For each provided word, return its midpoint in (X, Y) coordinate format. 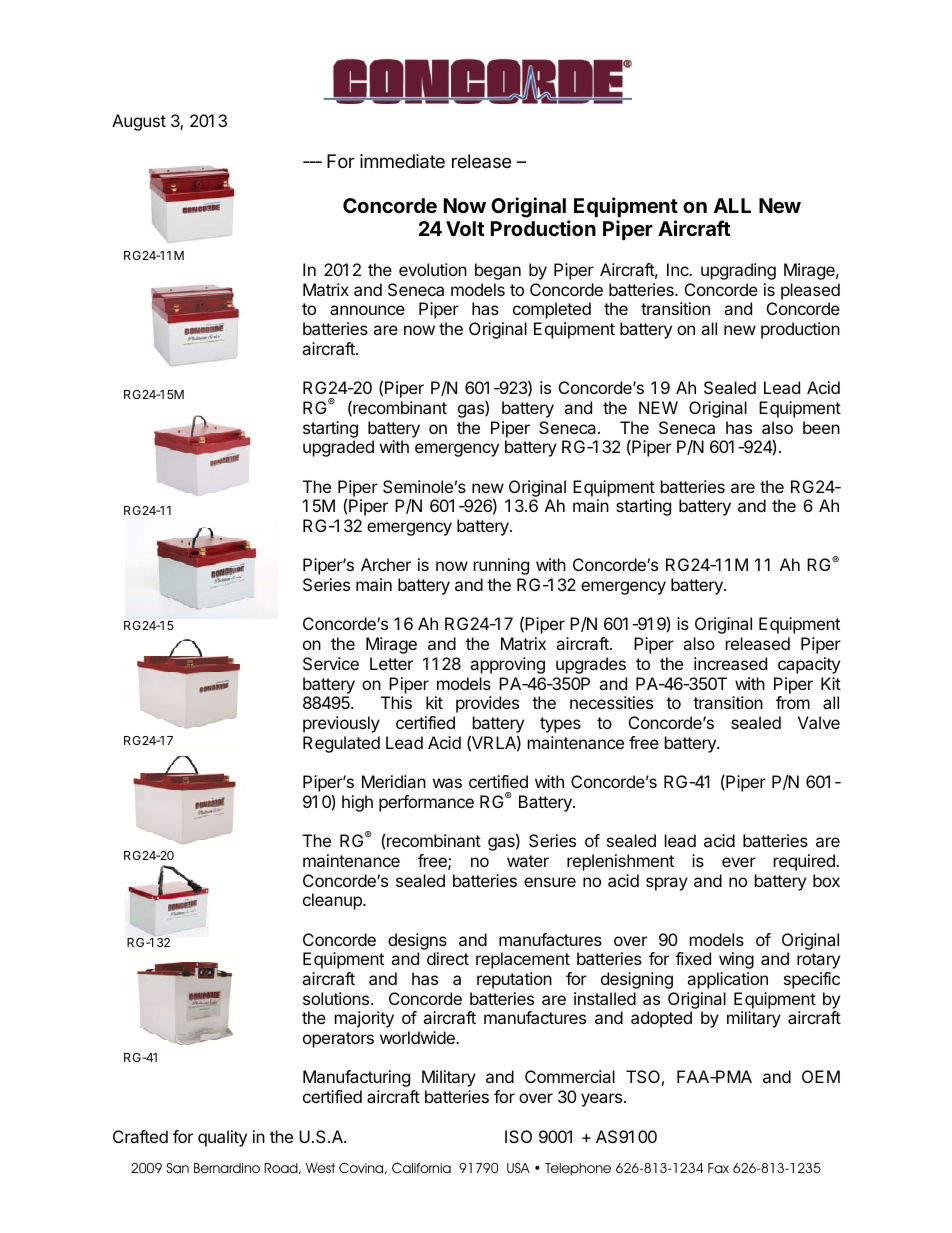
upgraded (338, 448)
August (139, 122)
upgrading (738, 271)
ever (739, 862)
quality (222, 1138)
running (501, 566)
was (447, 783)
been (821, 427)
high (357, 803)
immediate (402, 161)
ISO (518, 1136)
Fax (718, 1168)
